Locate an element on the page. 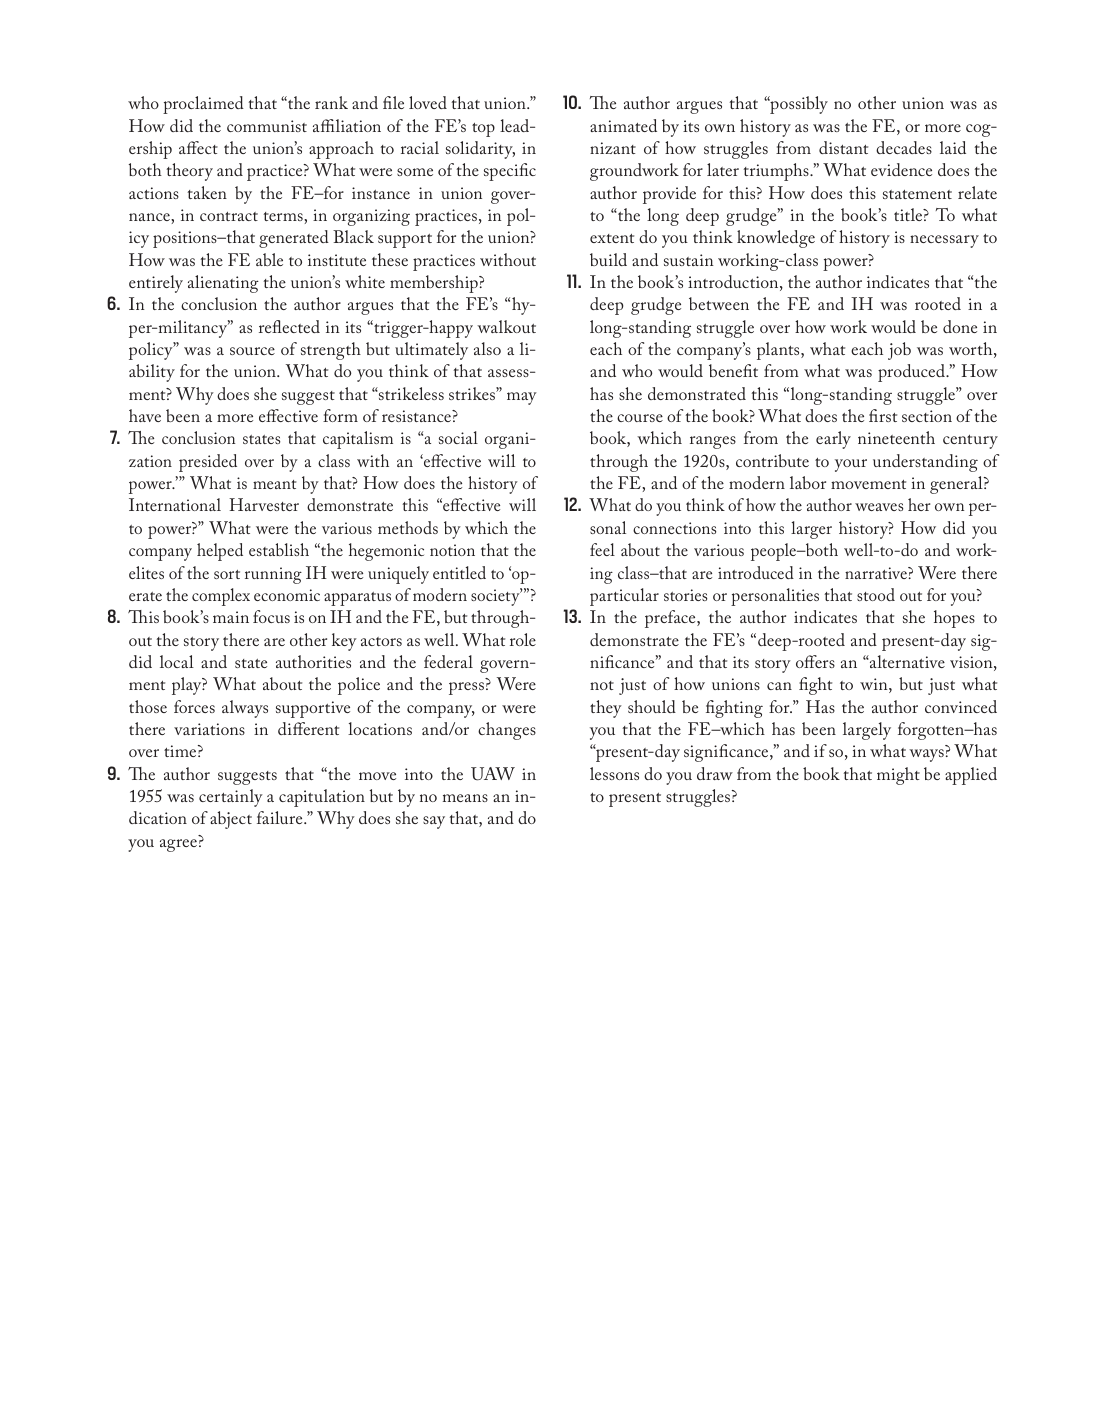 The width and height of the image is (1094, 1416). your is located at coordinates (851, 465).
